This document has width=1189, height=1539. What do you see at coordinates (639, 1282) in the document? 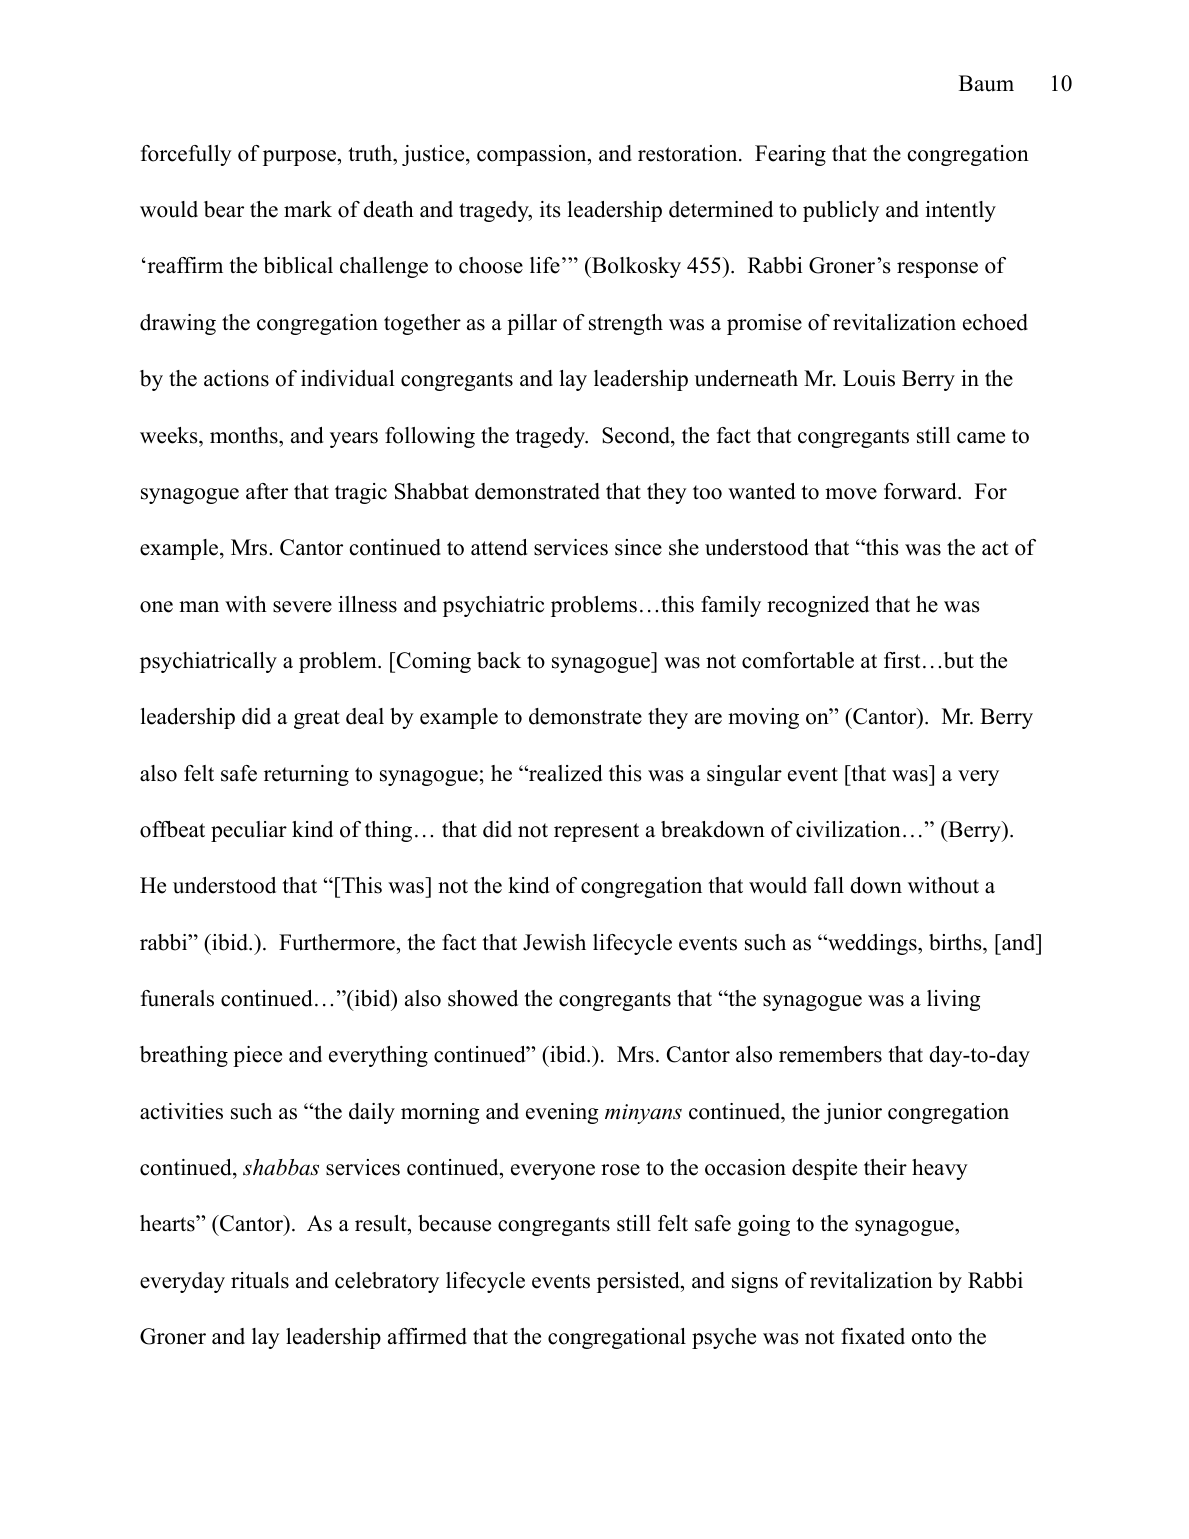
I see `persisted` at bounding box center [639, 1282].
